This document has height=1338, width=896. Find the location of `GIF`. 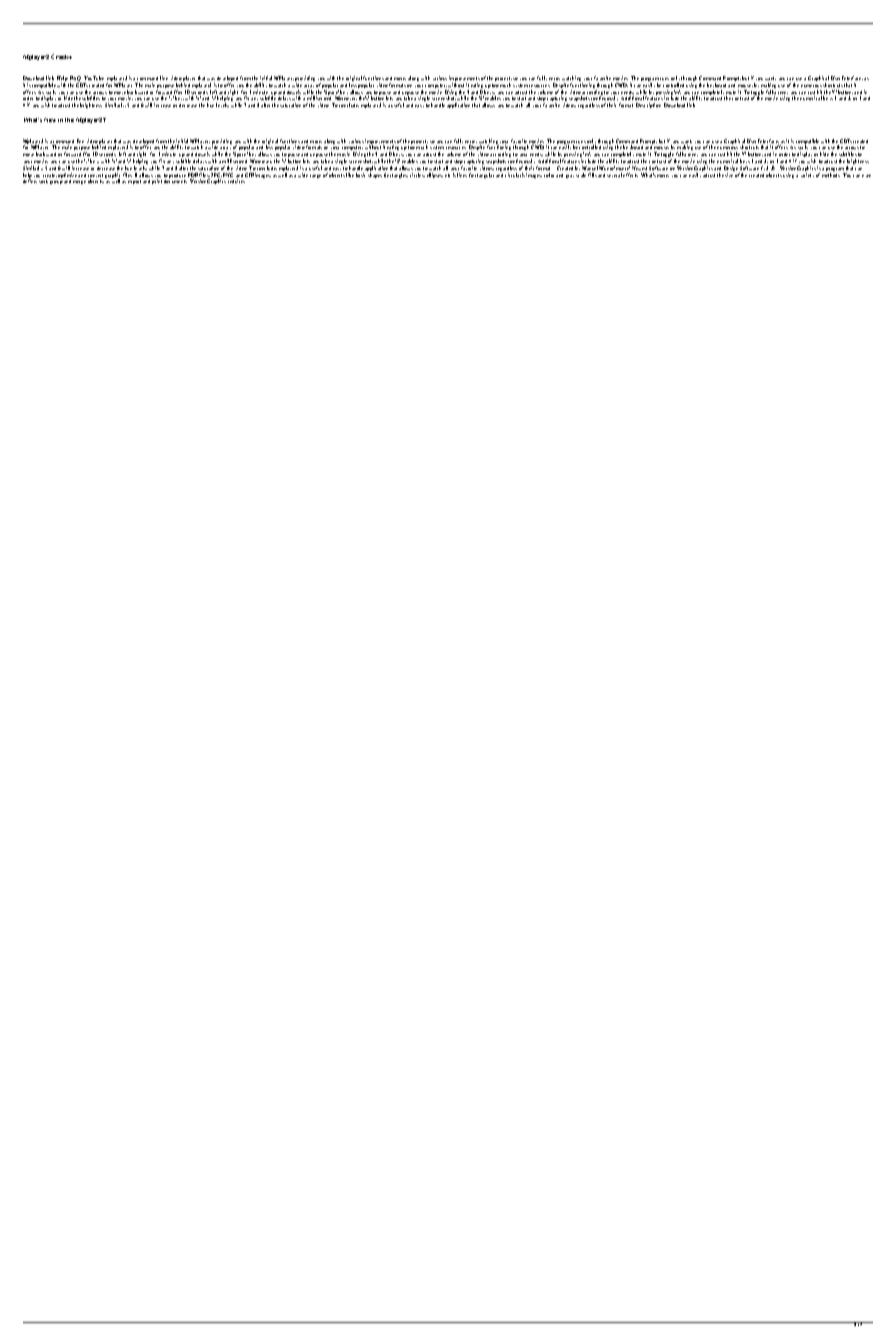

GIF is located at coordinates (249, 175).
